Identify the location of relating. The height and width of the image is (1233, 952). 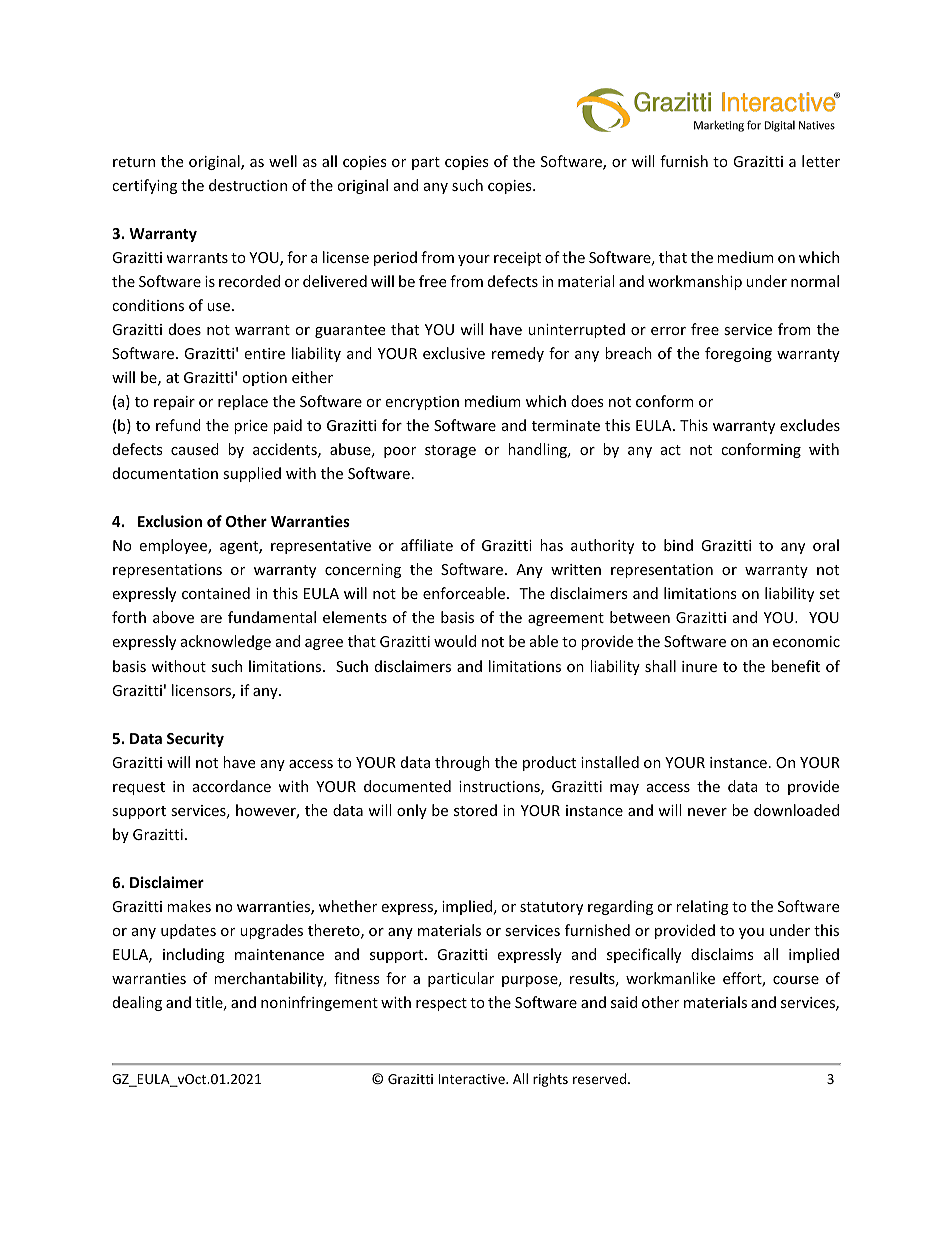
(702, 907).
